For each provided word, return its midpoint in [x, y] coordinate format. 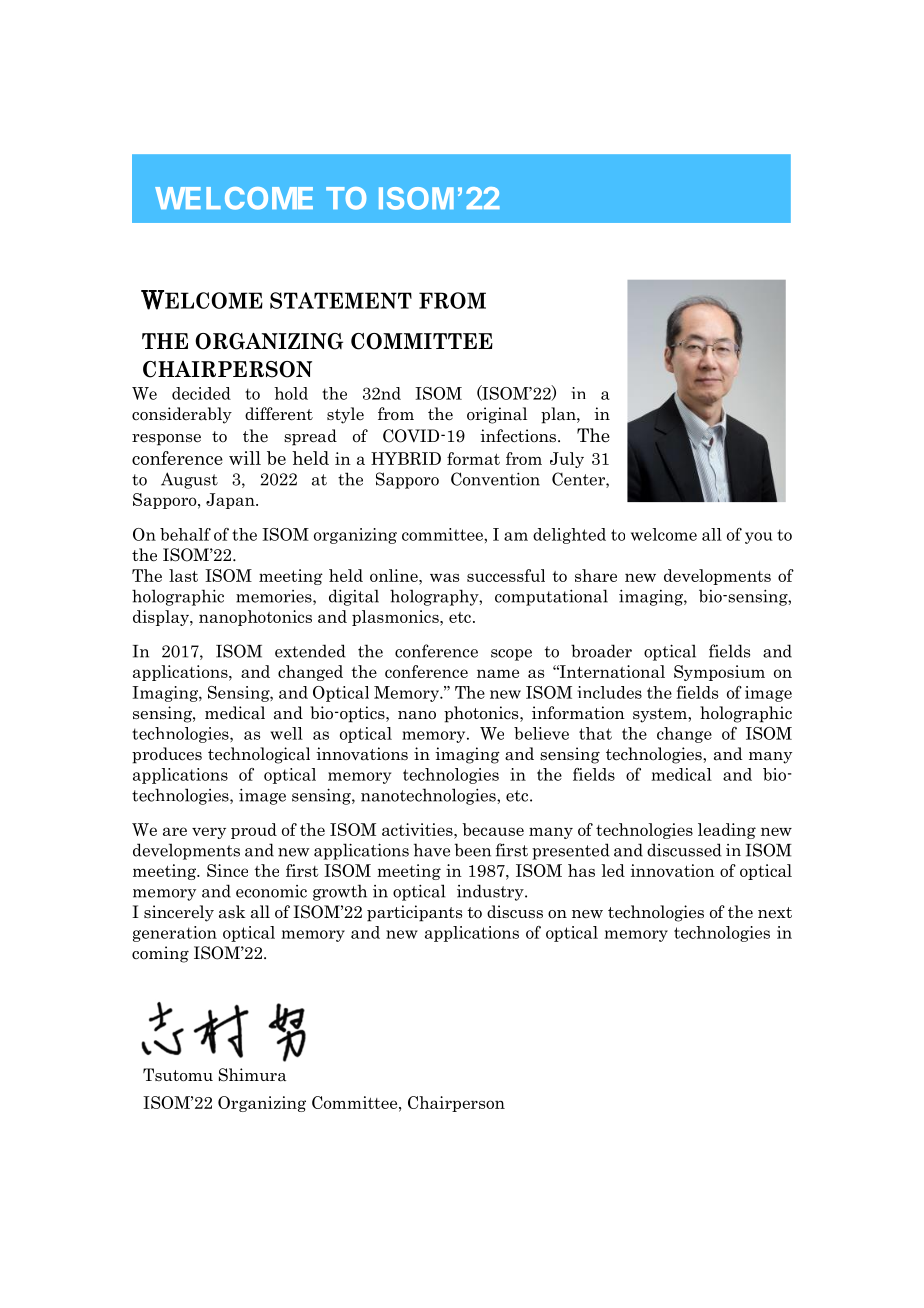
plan [559, 415]
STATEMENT [341, 300]
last [183, 575]
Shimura [252, 1075]
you [759, 538]
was [444, 577]
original [497, 415]
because [493, 829]
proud [254, 831]
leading [727, 831]
